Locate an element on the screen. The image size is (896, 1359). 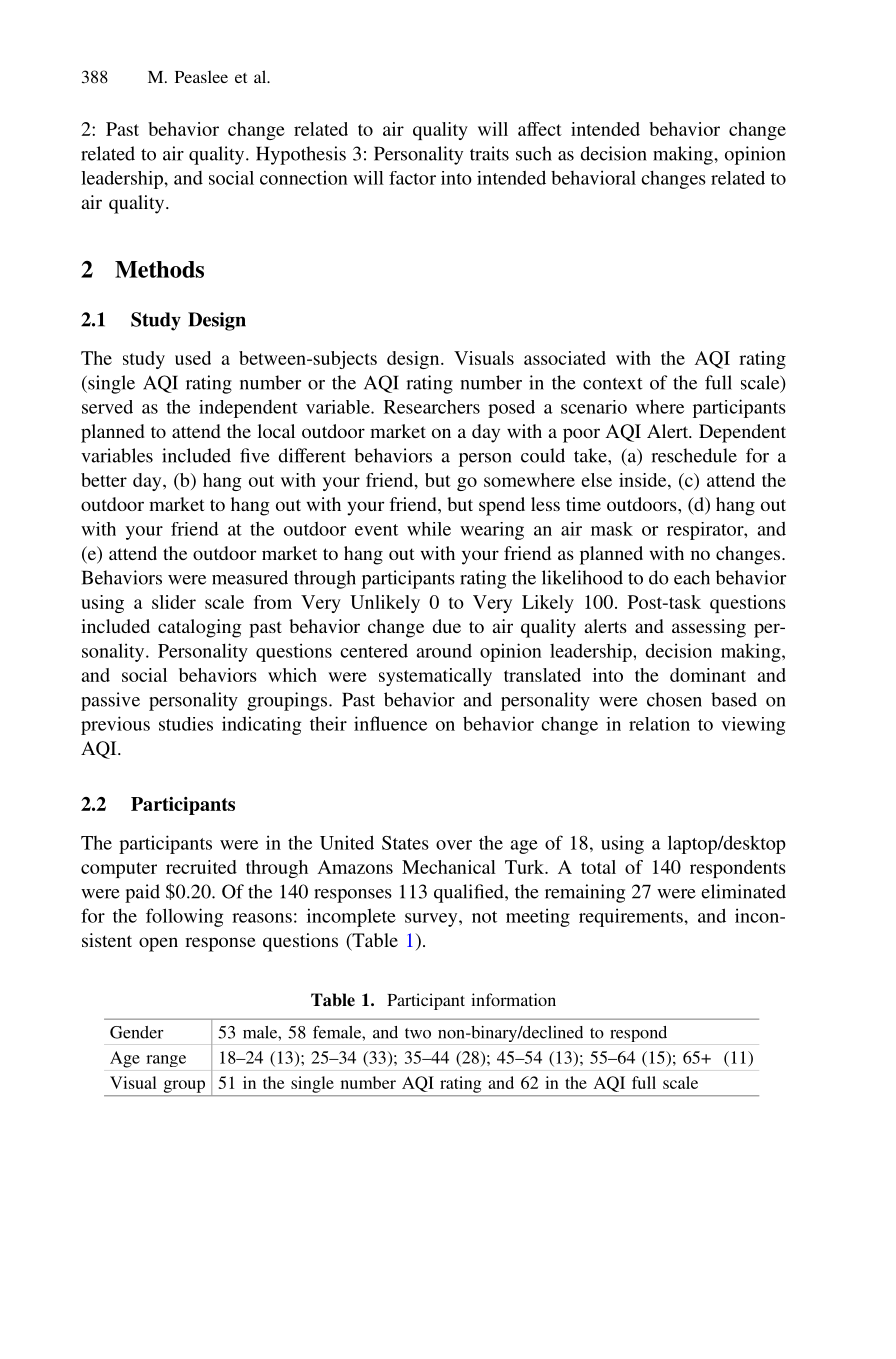
studies is located at coordinates (186, 724).
